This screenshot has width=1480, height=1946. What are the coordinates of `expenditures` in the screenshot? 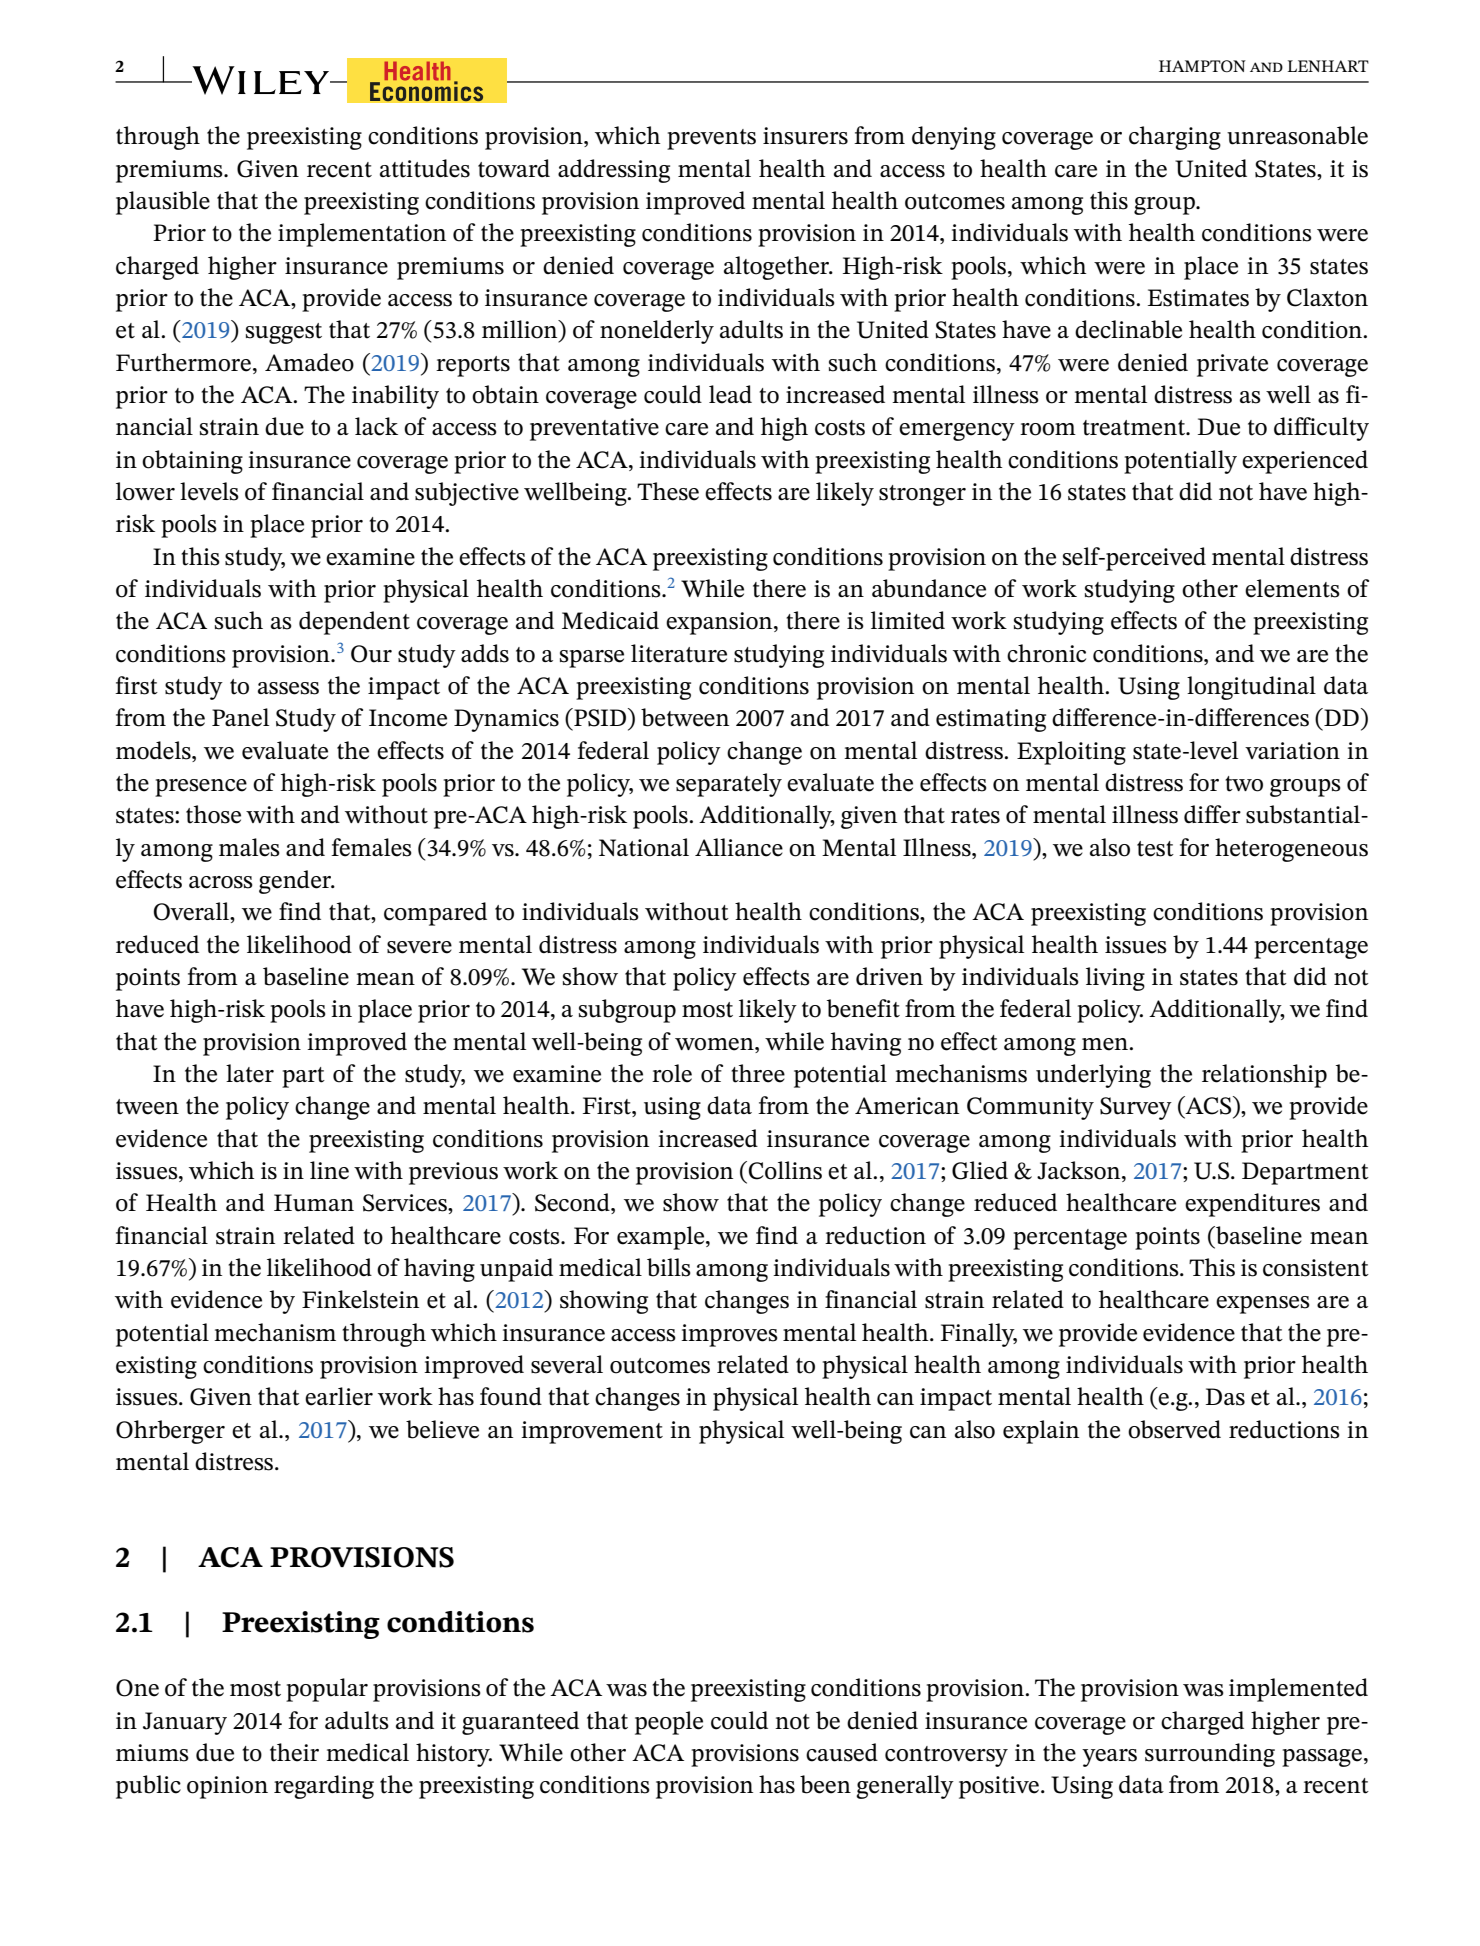 It's located at (1252, 1205).
